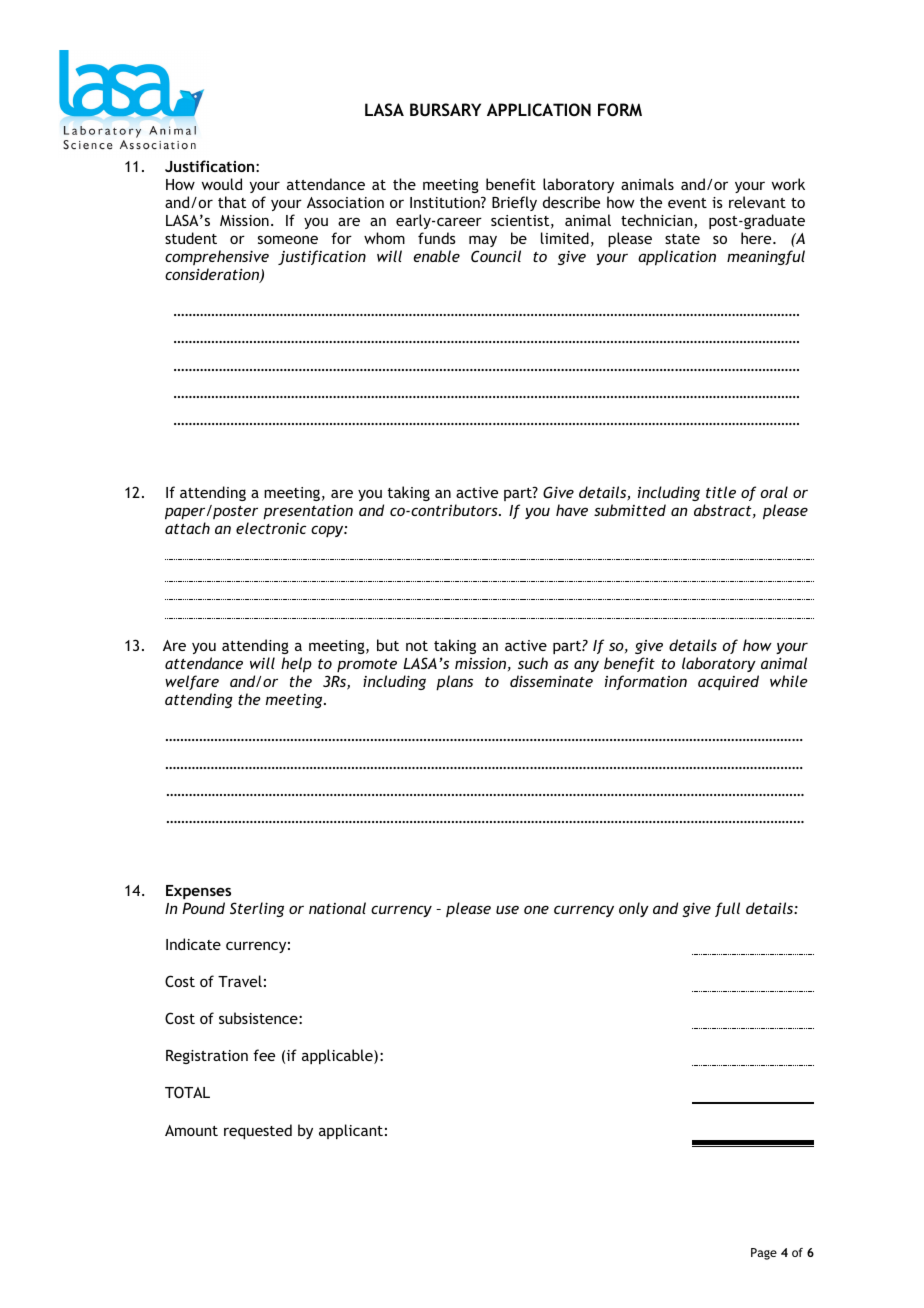 This page has width=924, height=1308. What do you see at coordinates (222, 184) in the page?
I see `would` at bounding box center [222, 184].
